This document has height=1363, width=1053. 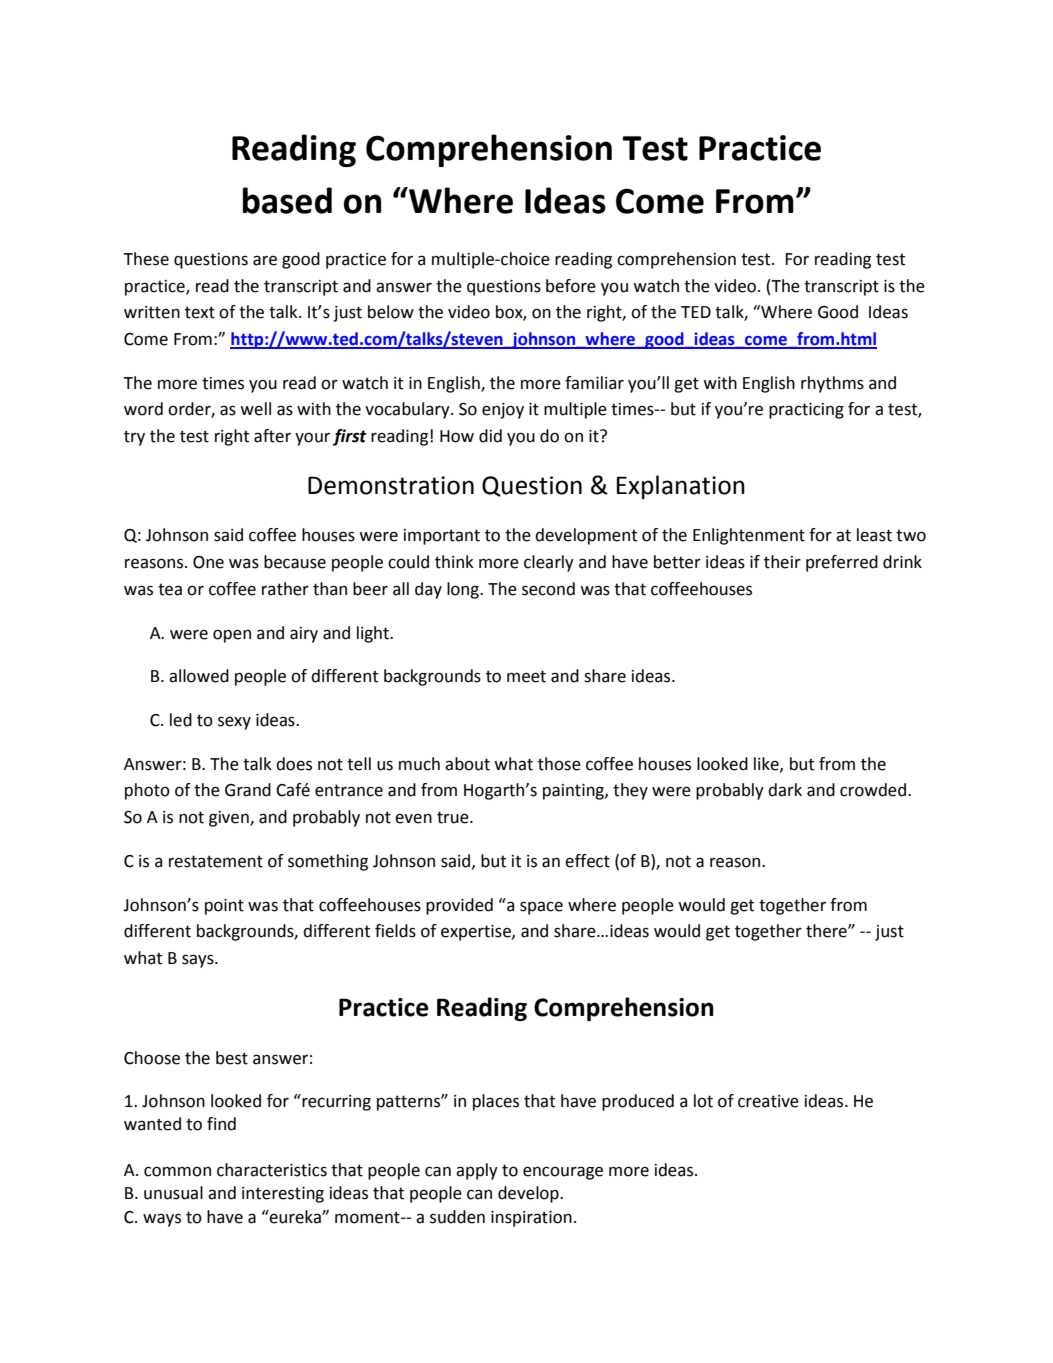 What do you see at coordinates (832, 384) in the document?
I see `rhythms` at bounding box center [832, 384].
